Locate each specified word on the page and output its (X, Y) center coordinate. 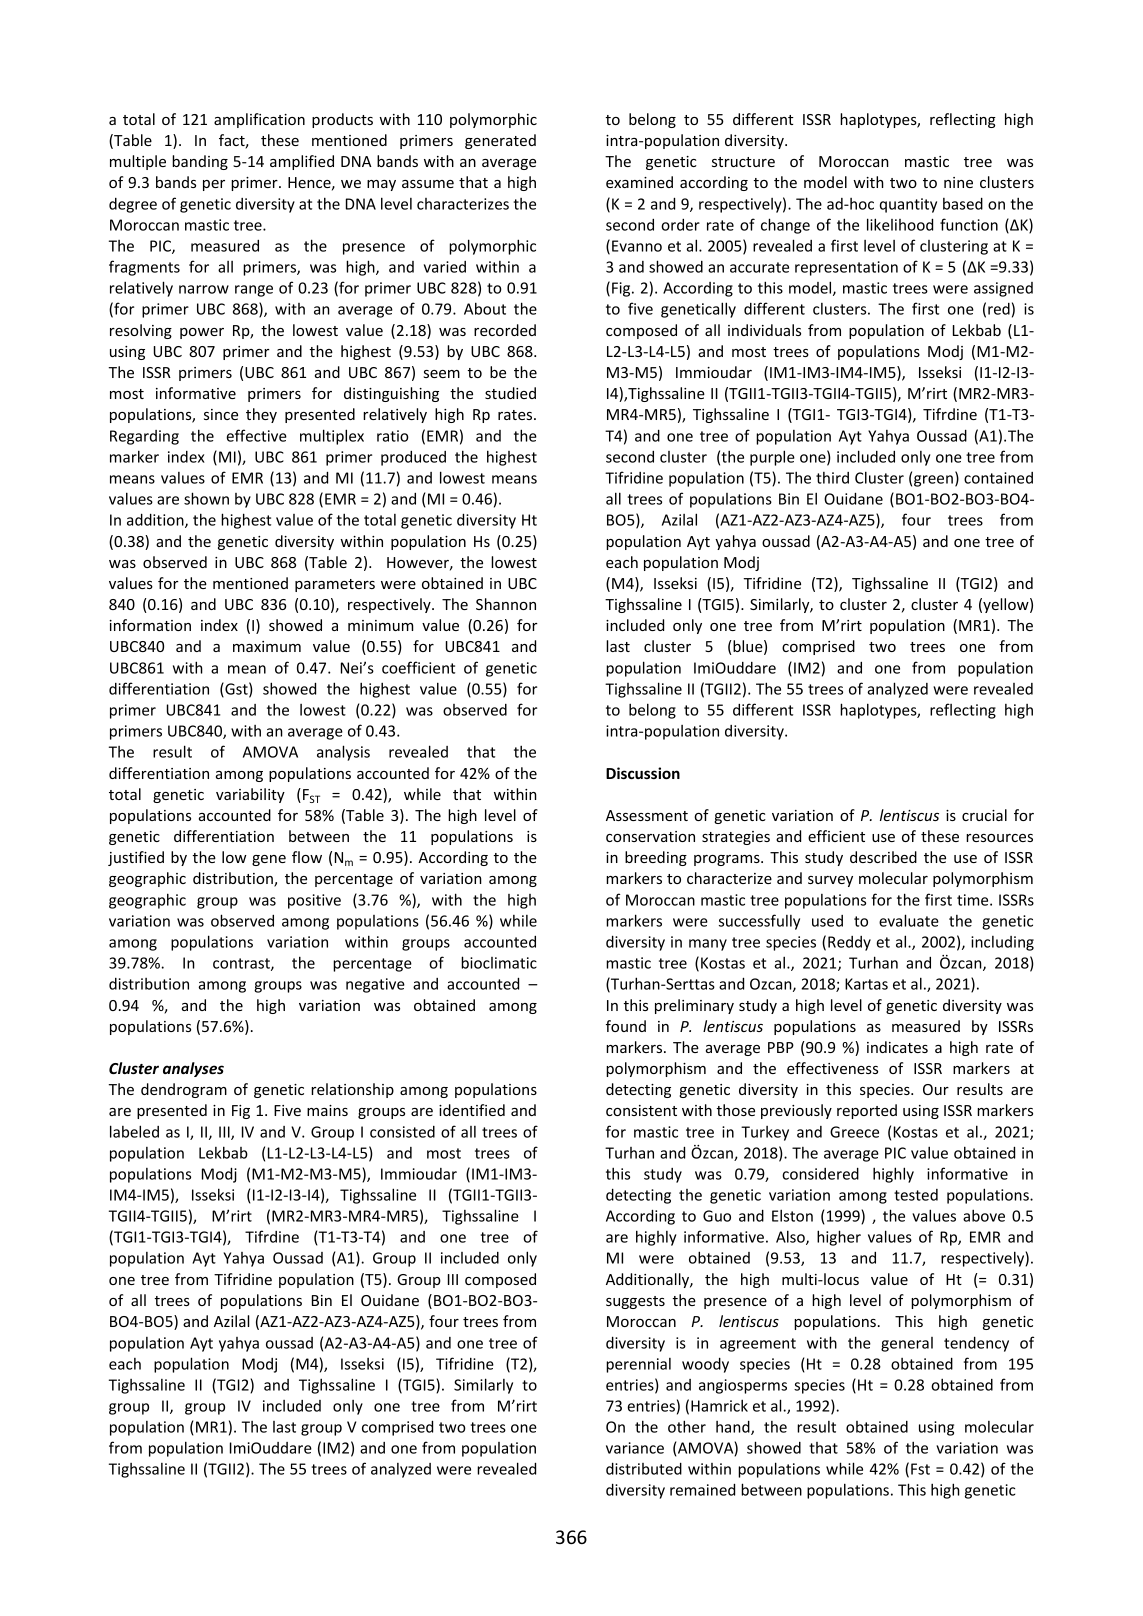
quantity (908, 205)
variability (250, 795)
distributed (644, 1468)
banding (200, 162)
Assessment (647, 815)
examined (639, 182)
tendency (976, 1344)
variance (635, 1448)
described (883, 857)
